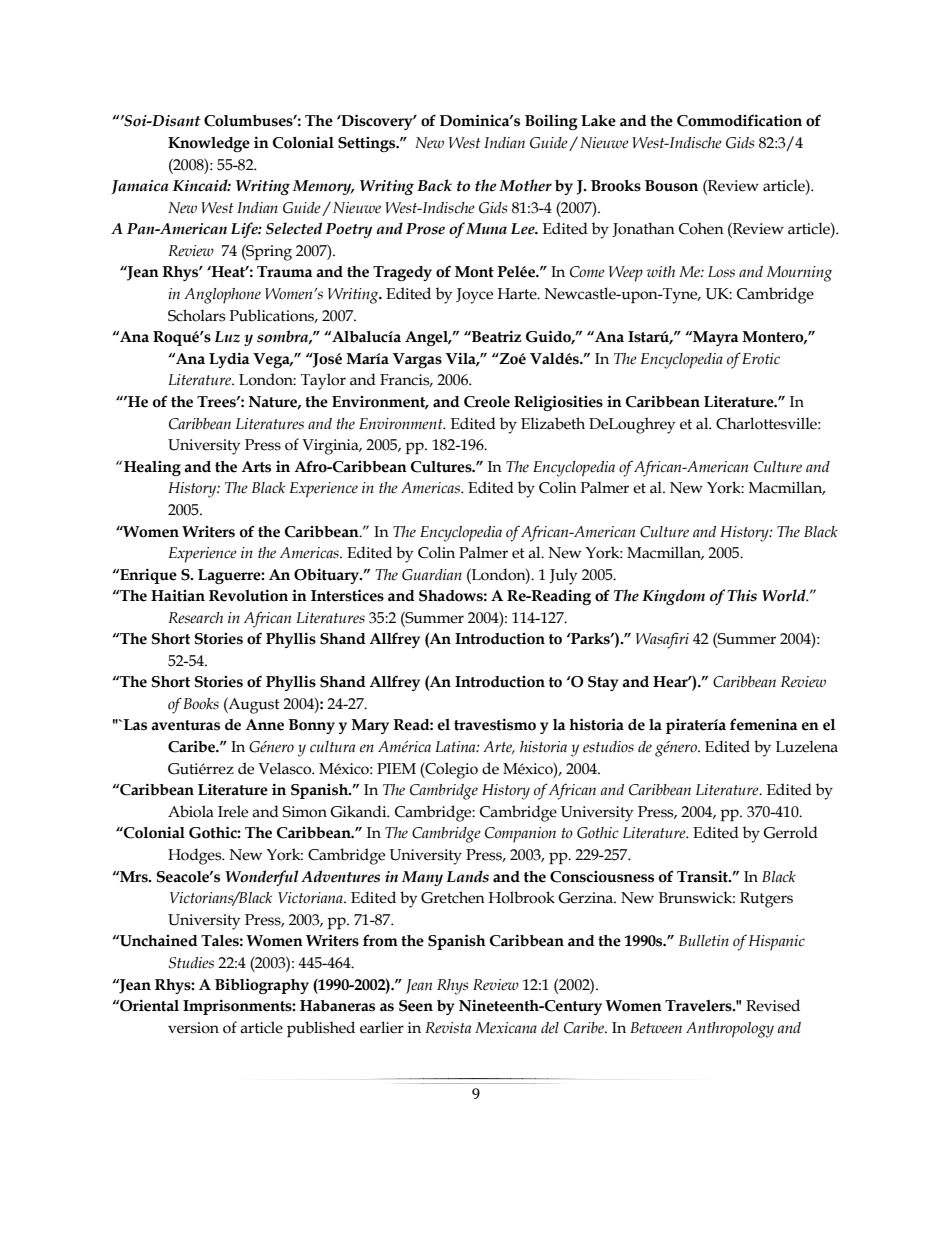 The height and width of the page is (1233, 952). I want to click on Back, so click(434, 185).
